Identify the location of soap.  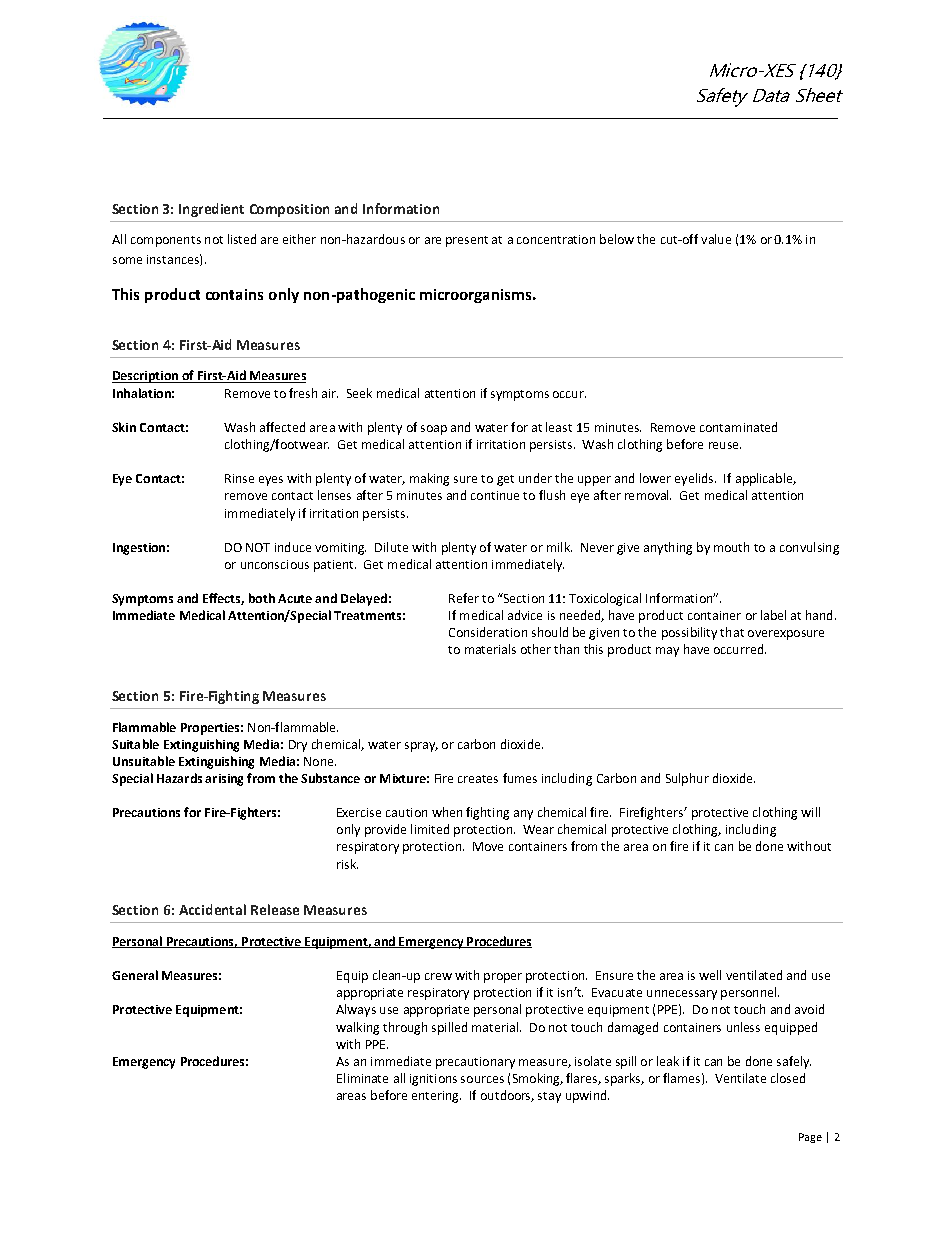
(434, 430).
